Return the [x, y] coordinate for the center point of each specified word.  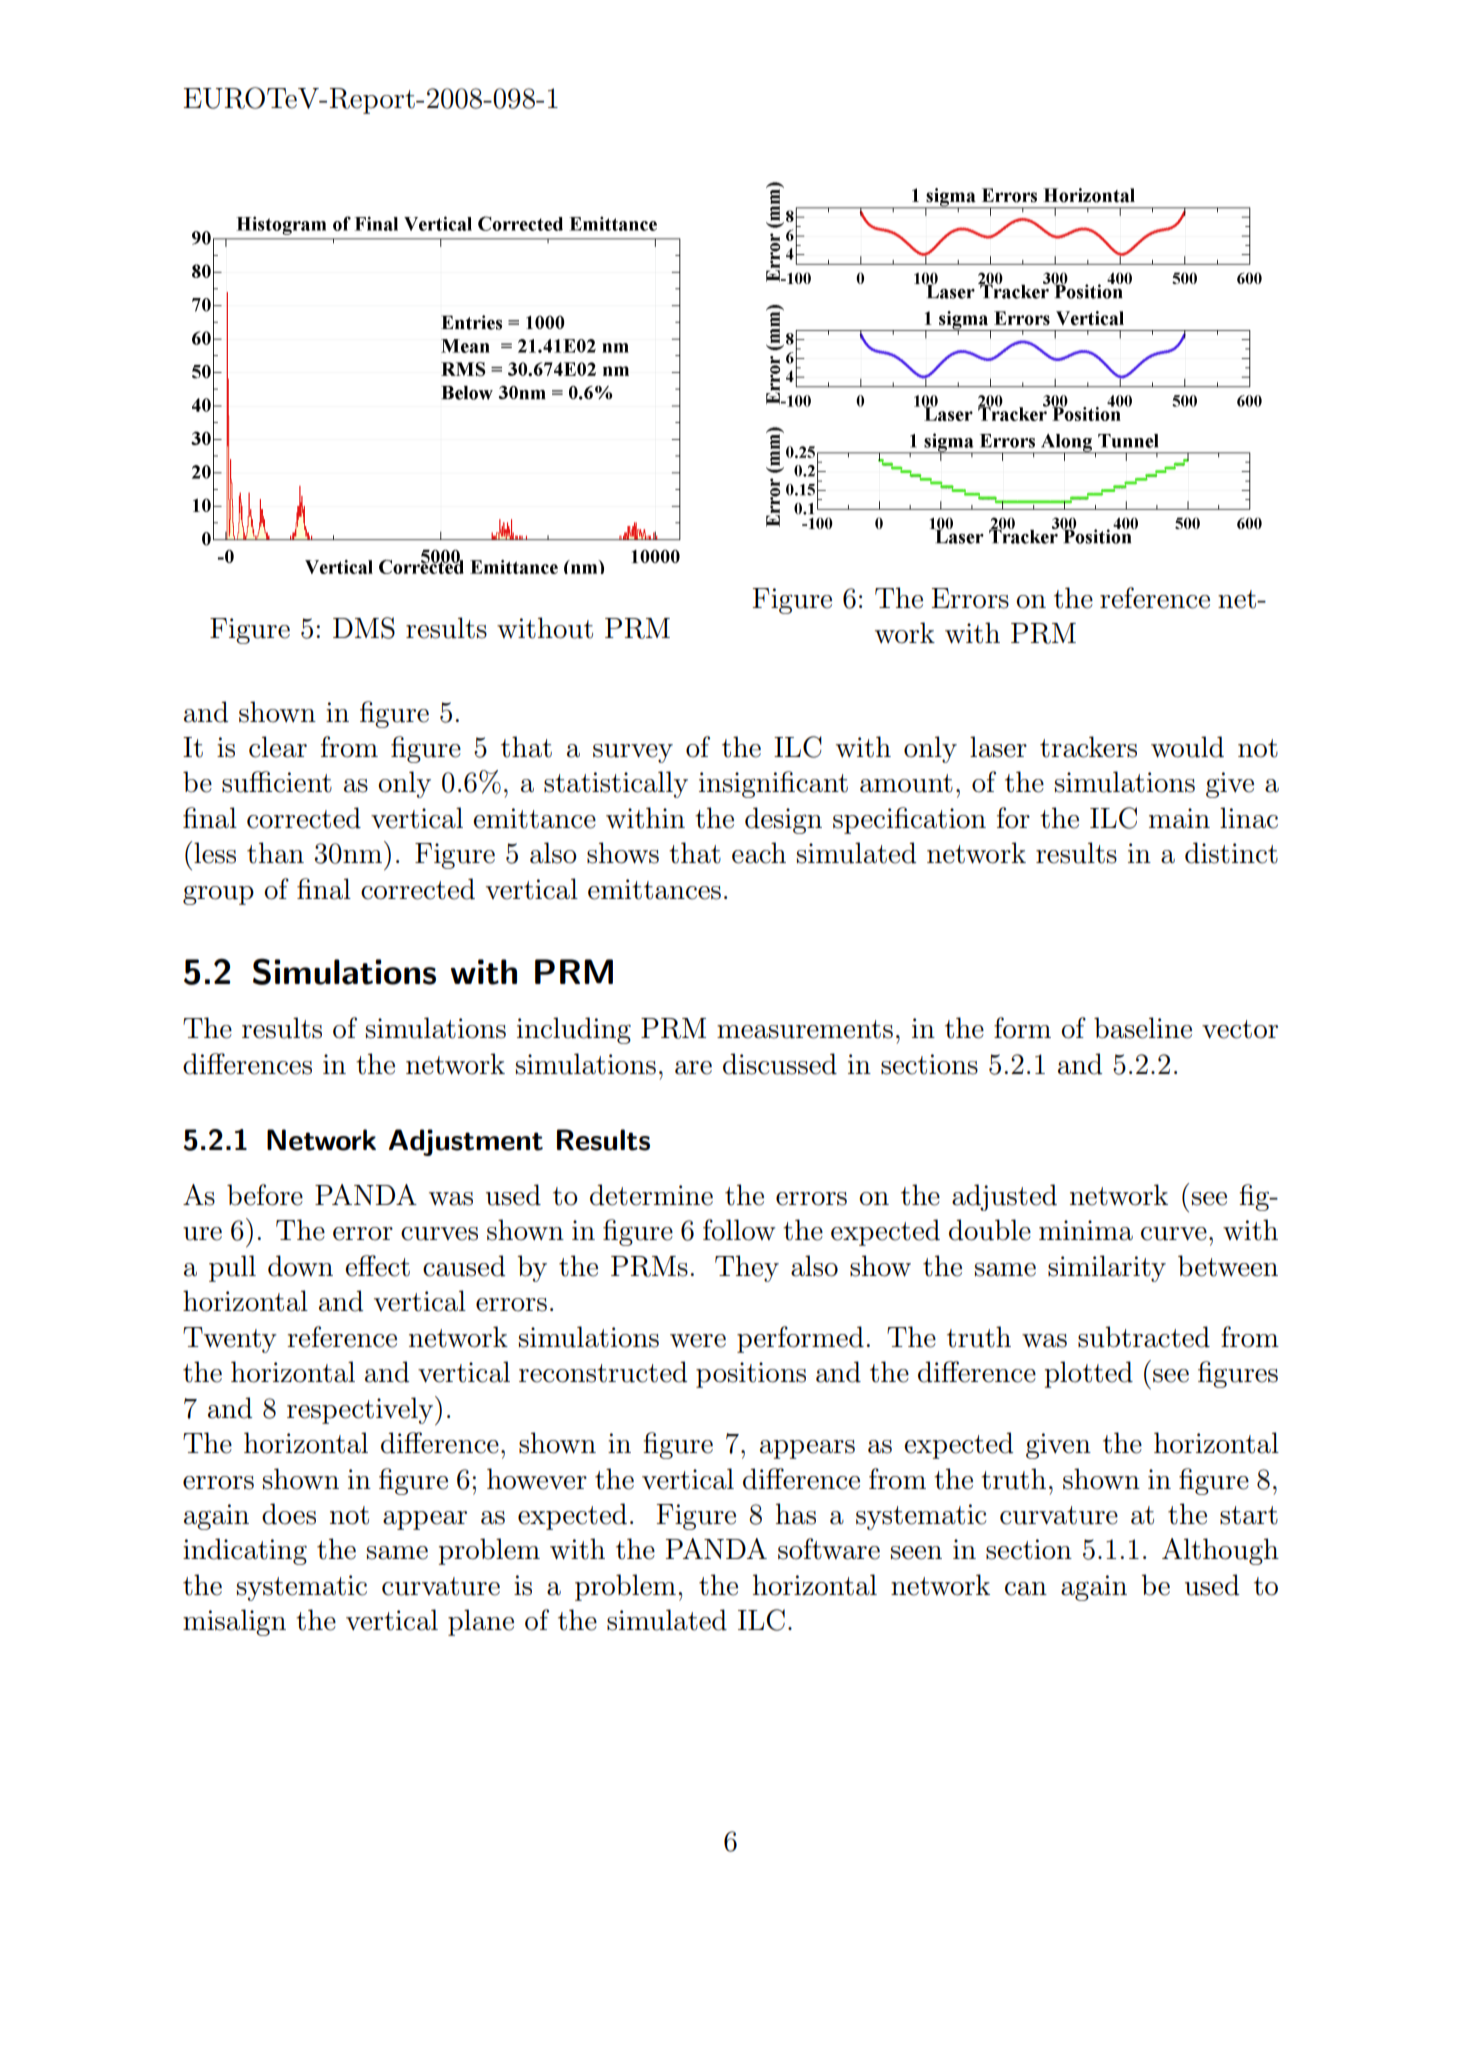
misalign [234, 1622]
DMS [364, 628]
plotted [1089, 1374]
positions [751, 1375]
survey [633, 753]
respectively [361, 1410]
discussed [780, 1064]
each [759, 853]
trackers [1088, 747]
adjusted [1004, 1197]
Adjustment [466, 1142]
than [275, 853]
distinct [1231, 853]
